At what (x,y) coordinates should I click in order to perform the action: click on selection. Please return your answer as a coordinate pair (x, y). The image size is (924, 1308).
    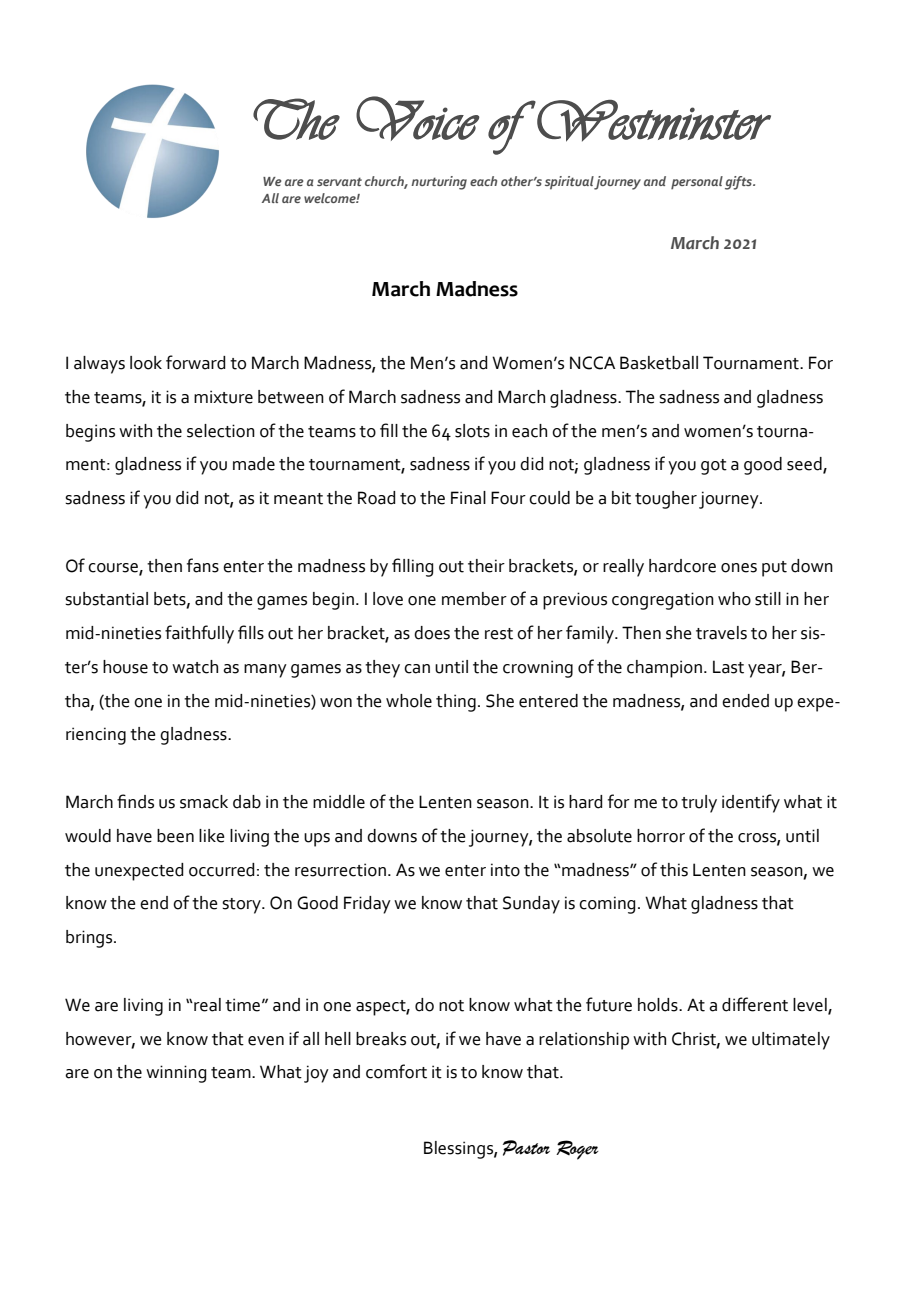
    Looking at the image, I should click on (221, 431).
